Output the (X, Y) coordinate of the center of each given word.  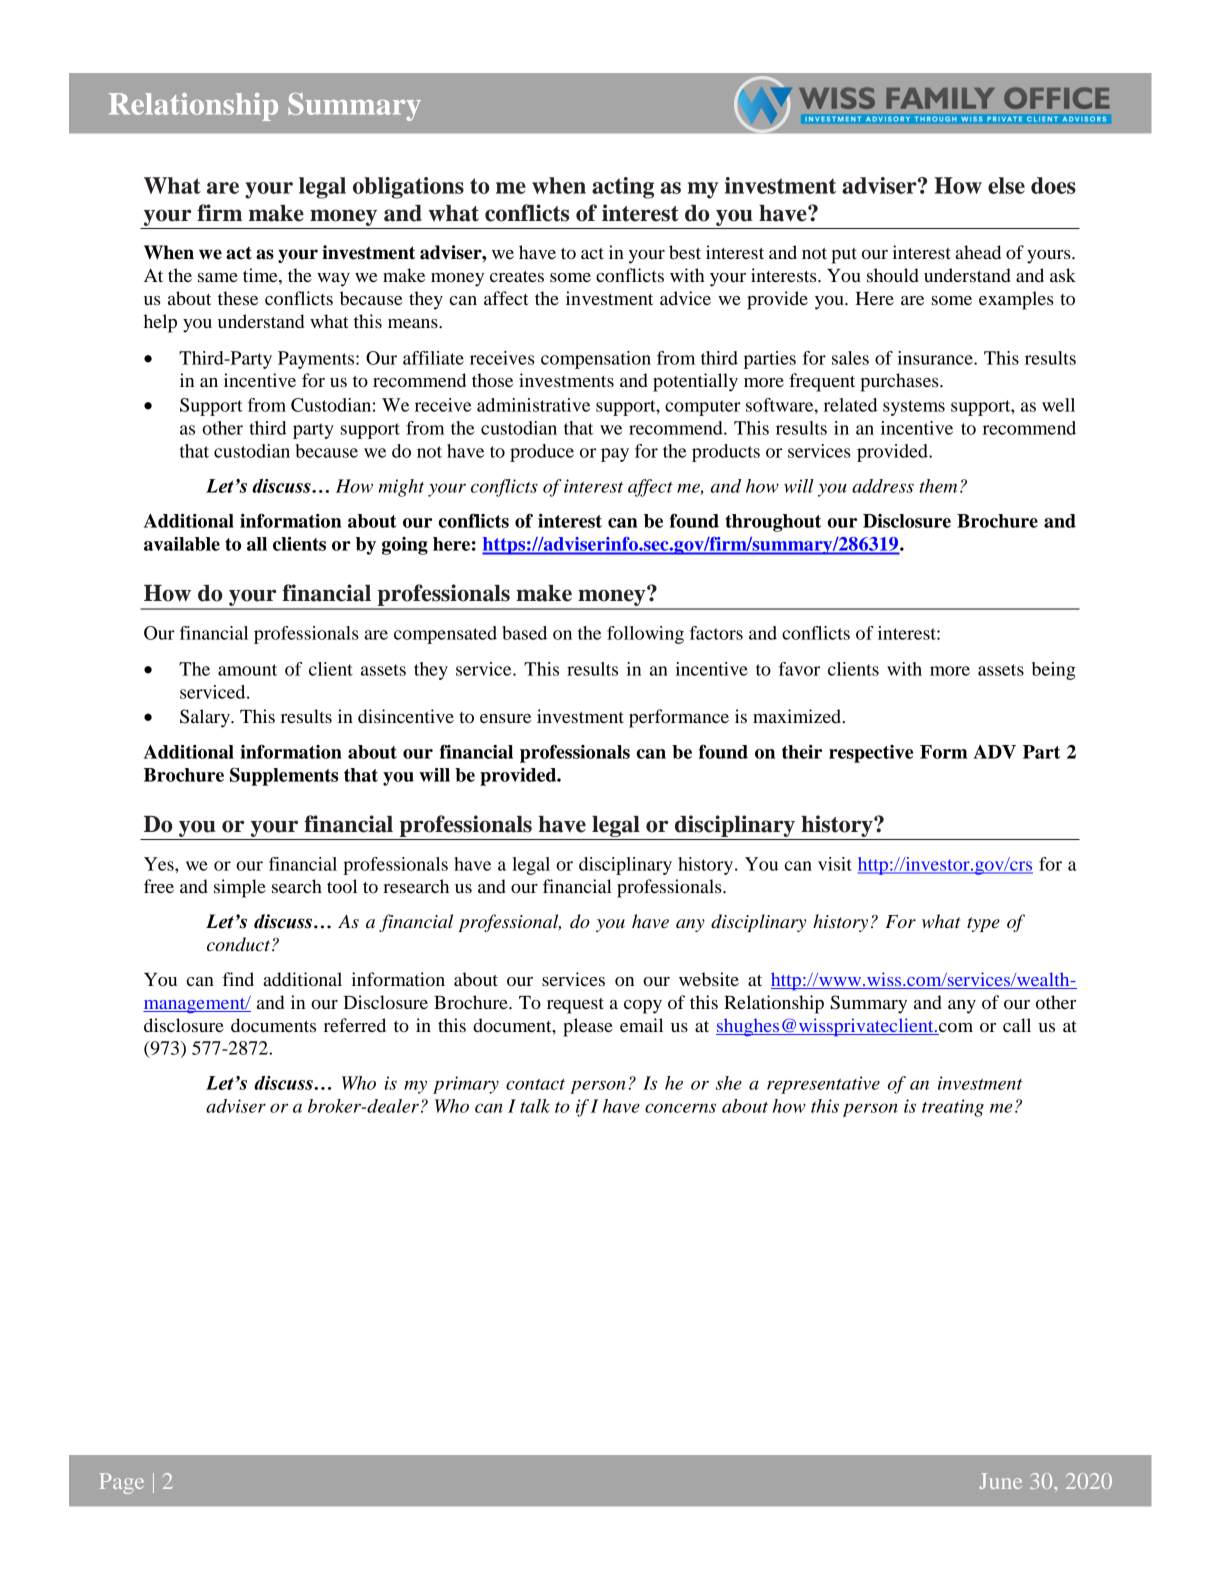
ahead (978, 252)
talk (535, 1106)
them (938, 486)
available (182, 544)
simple (240, 888)
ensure (505, 718)
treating (953, 1108)
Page (122, 1483)
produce (542, 453)
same (218, 277)
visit (835, 864)
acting (623, 188)
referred (355, 1025)
